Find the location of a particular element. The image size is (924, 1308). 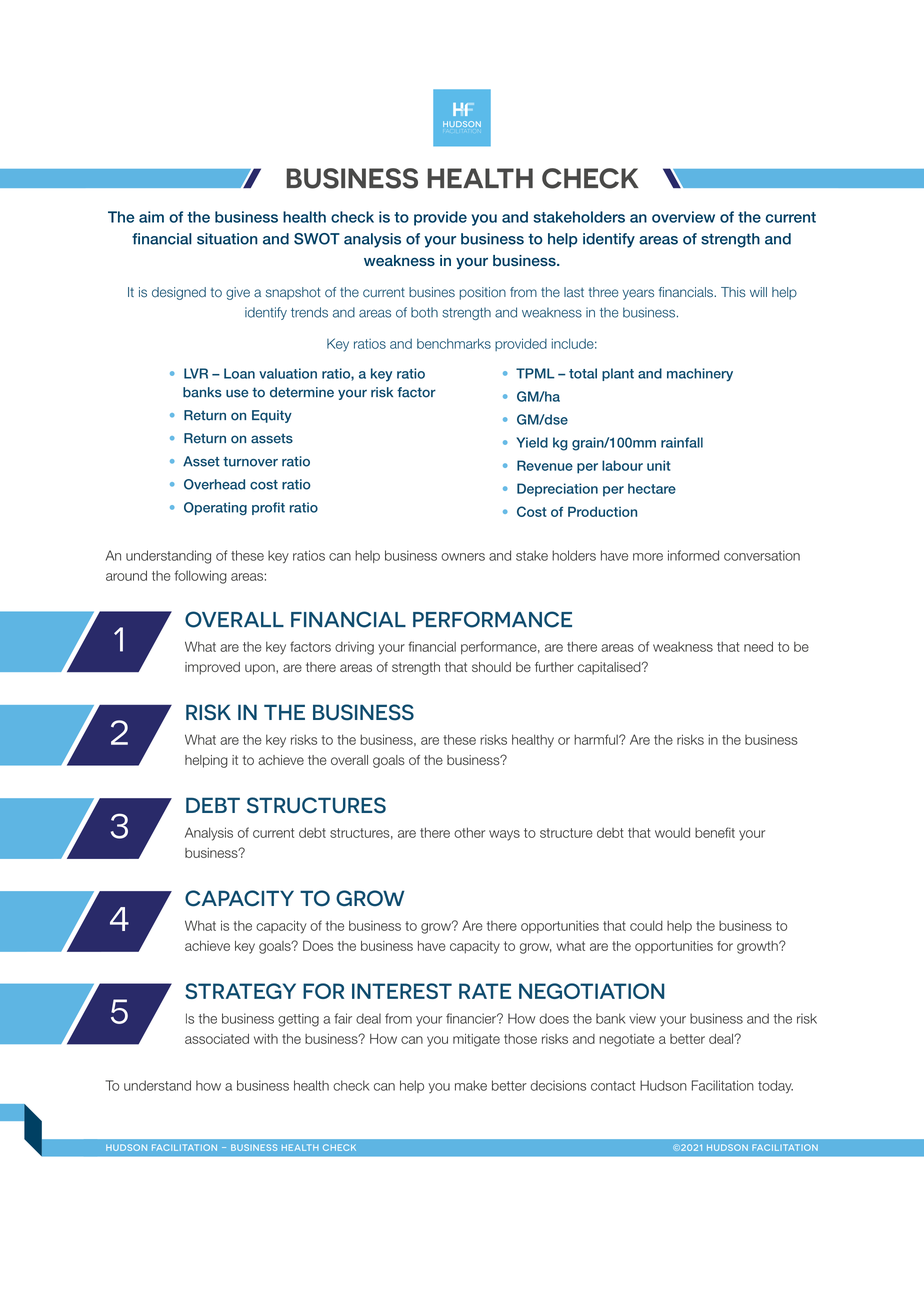

negotiate is located at coordinates (627, 1040).
